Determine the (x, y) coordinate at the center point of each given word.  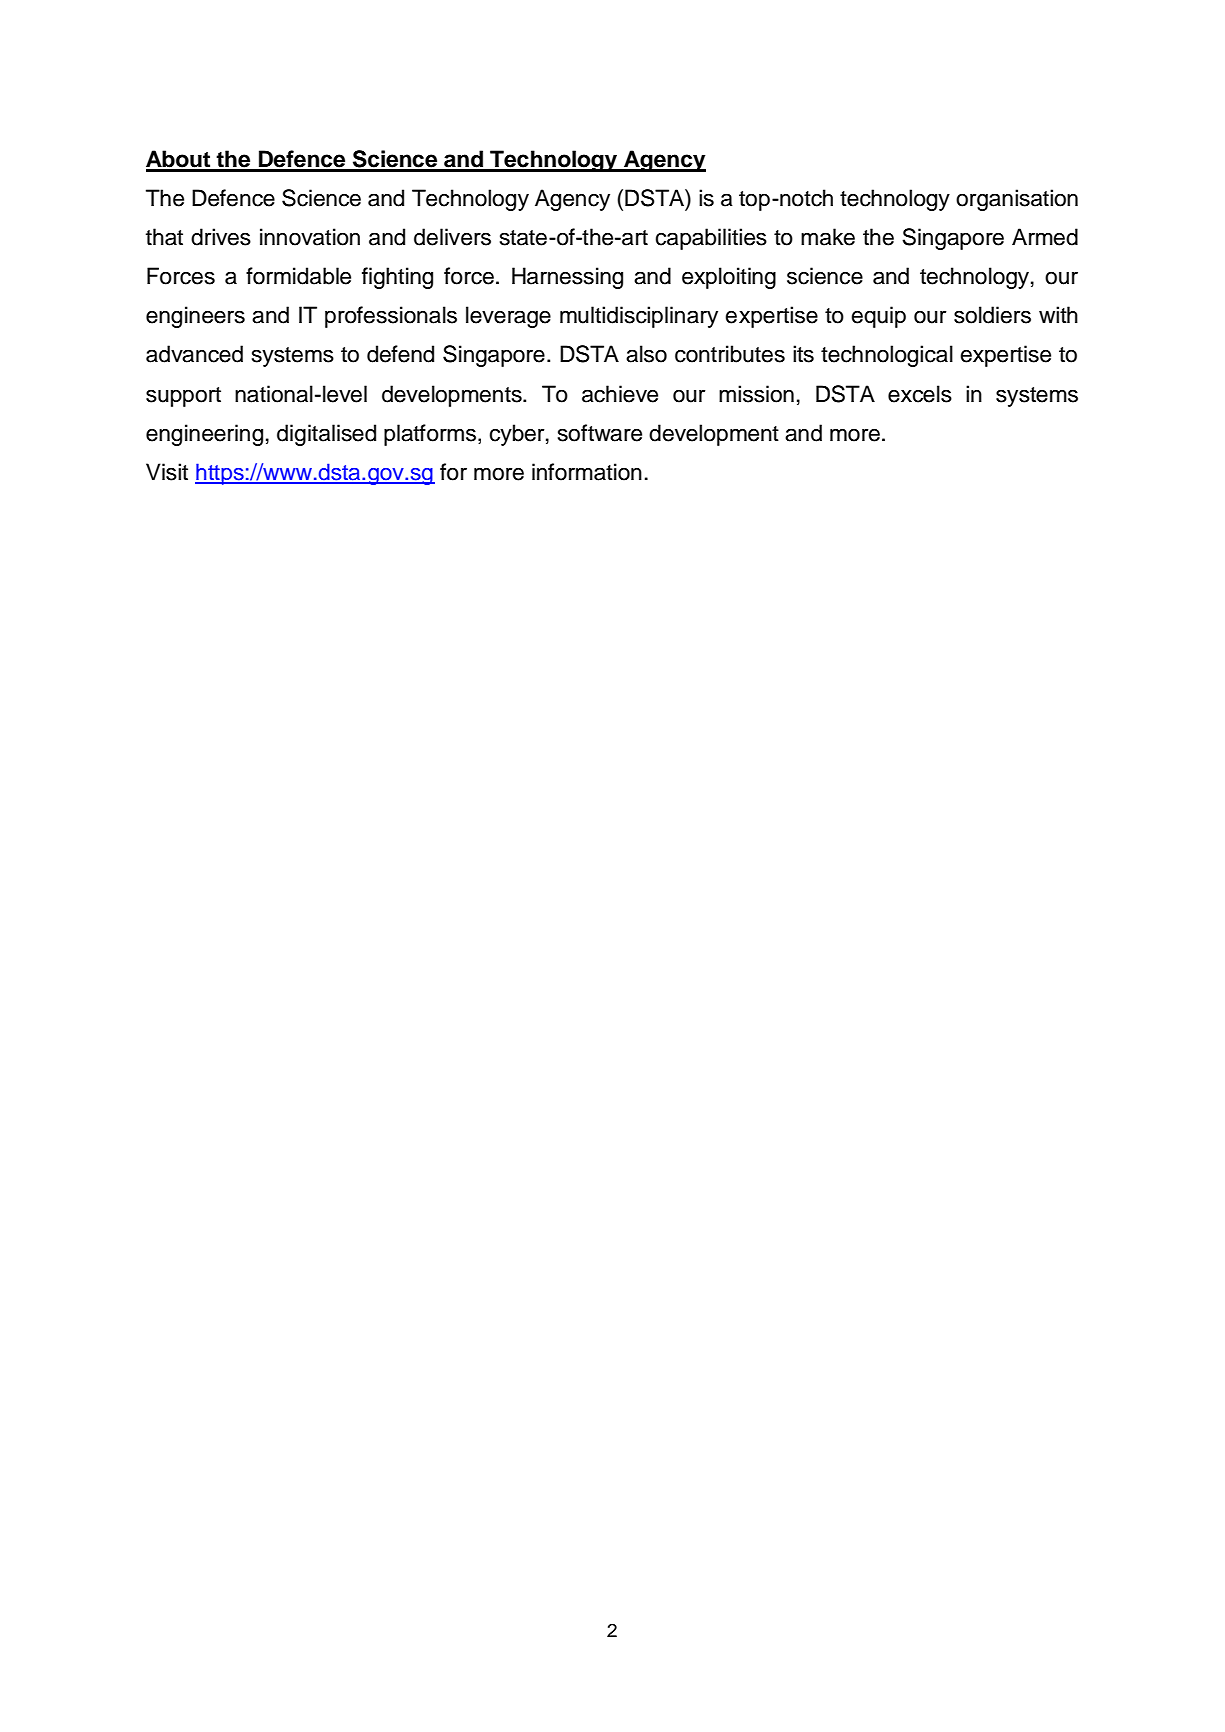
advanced (194, 354)
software (600, 433)
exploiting (729, 278)
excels (920, 394)
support (183, 397)
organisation (1017, 200)
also (646, 354)
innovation (310, 237)
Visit (167, 472)
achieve (620, 394)
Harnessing (567, 278)
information (587, 472)
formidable (298, 276)
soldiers (992, 315)
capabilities (711, 239)
